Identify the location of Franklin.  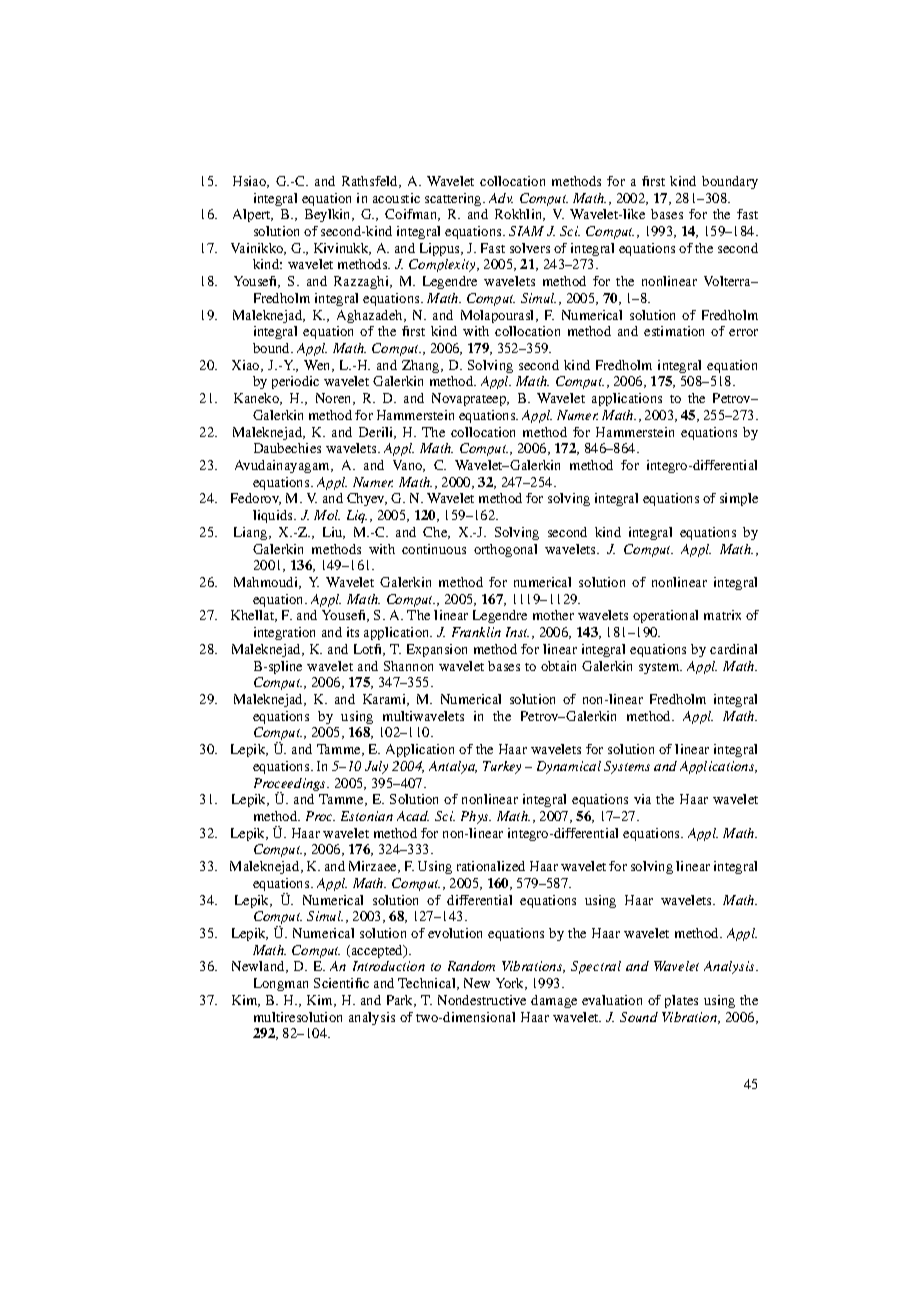
(476, 632).
